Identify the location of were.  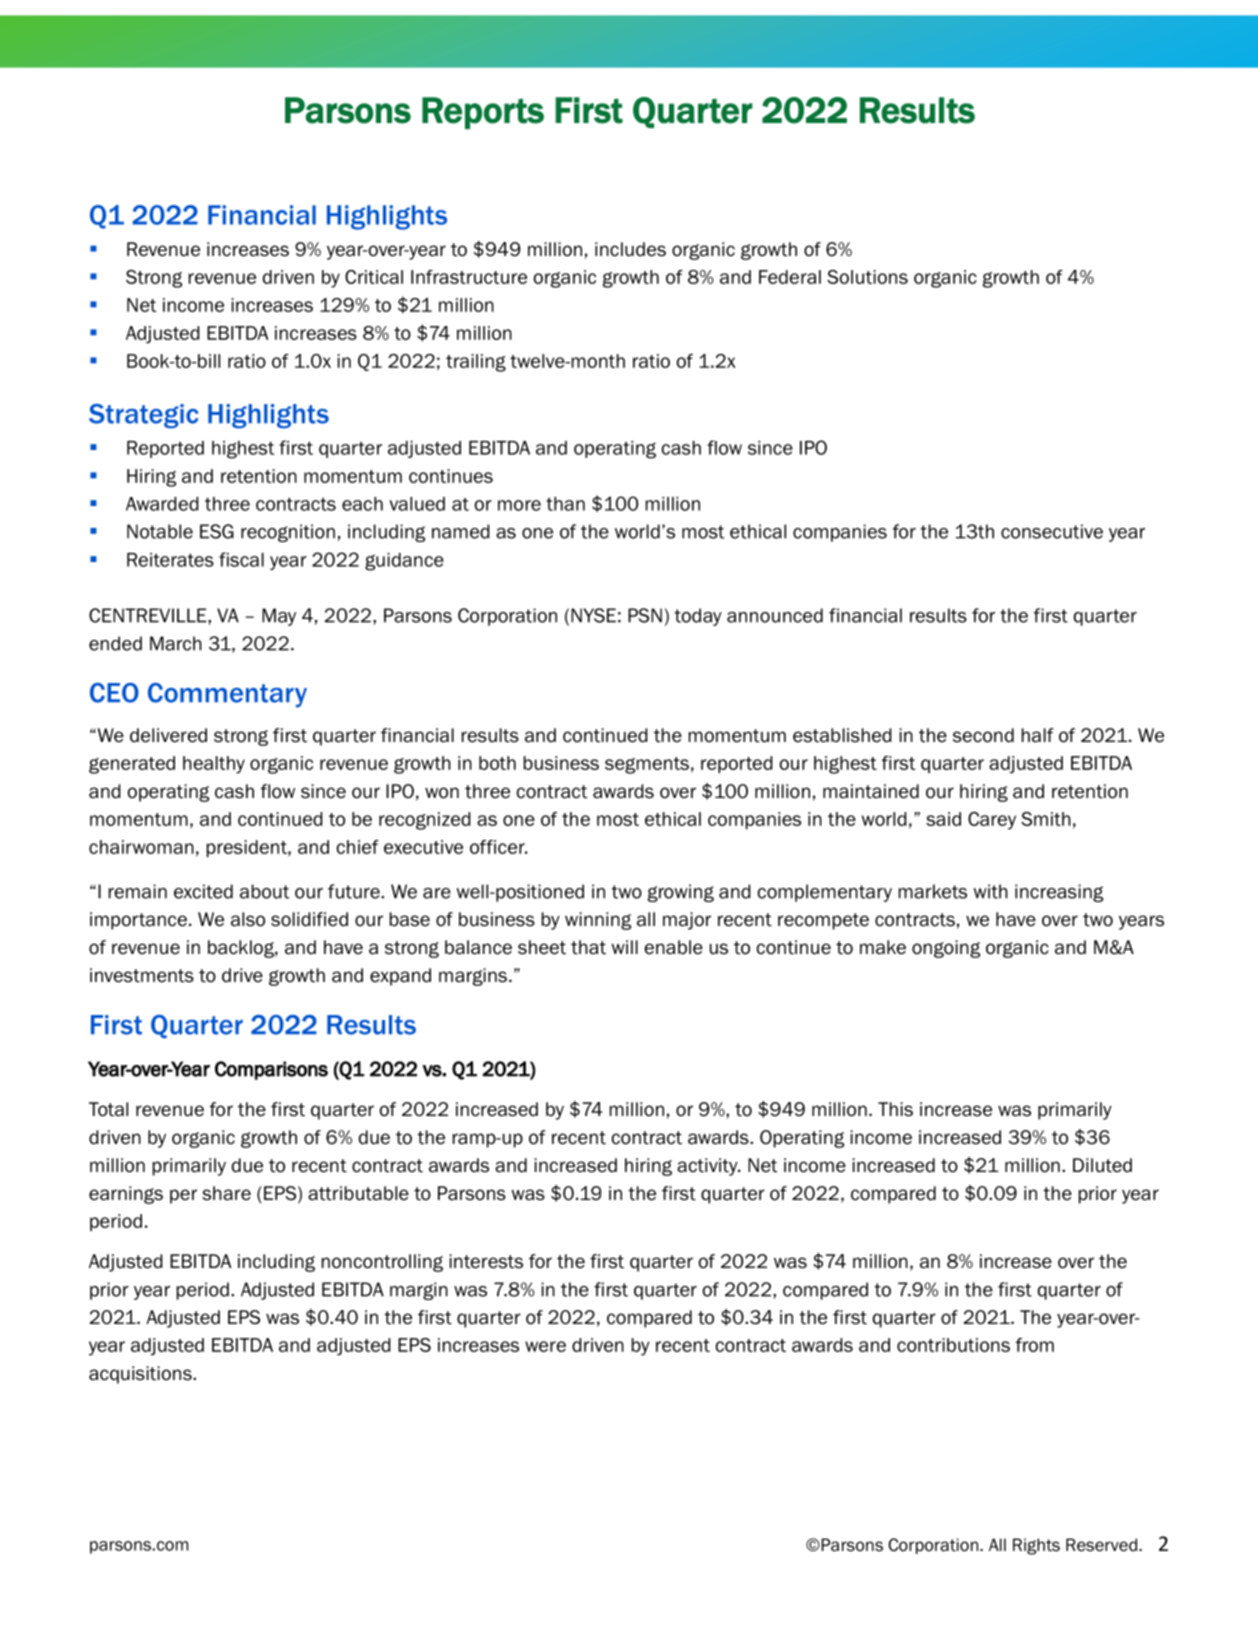
(545, 1346).
